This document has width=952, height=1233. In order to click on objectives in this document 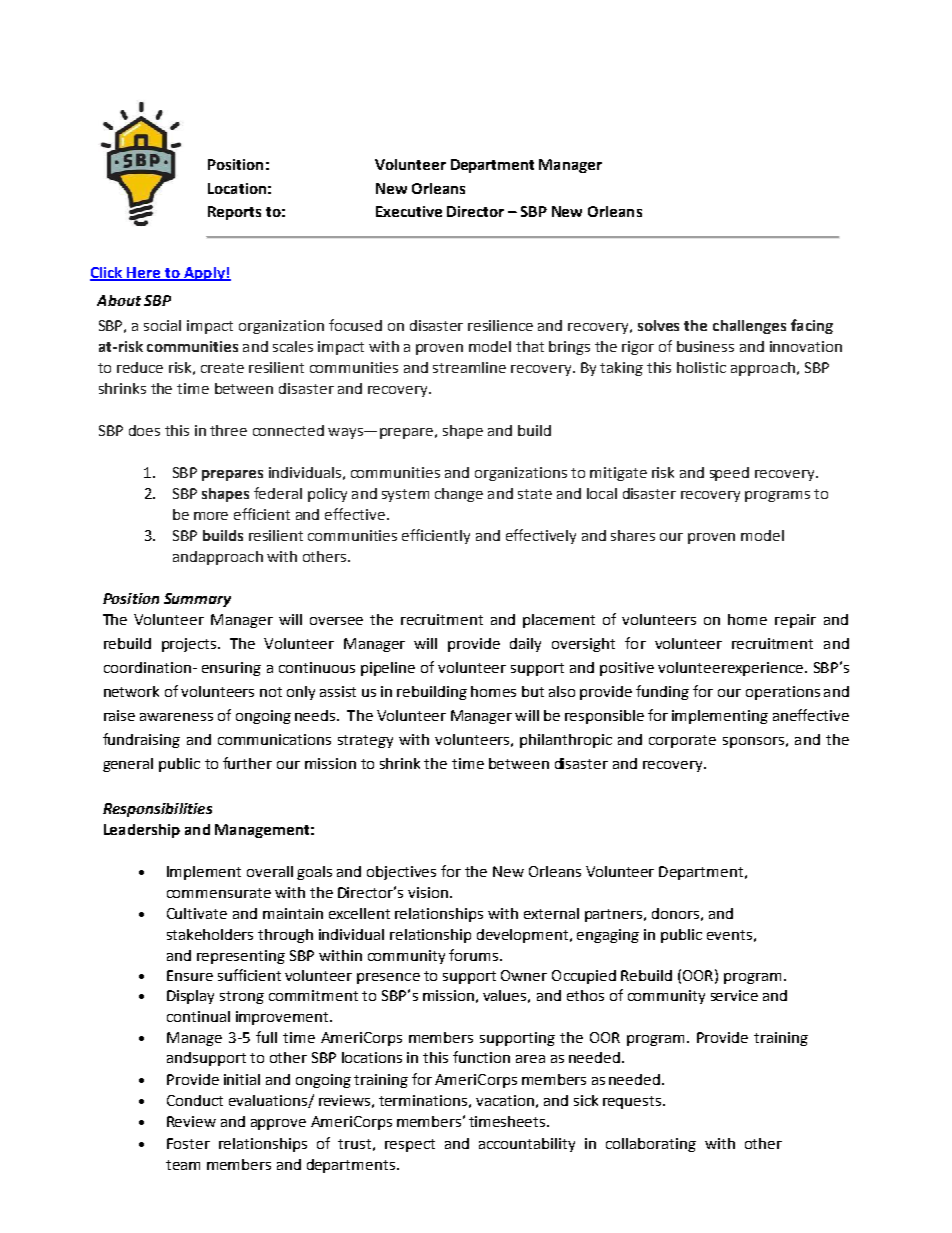, I will do `click(401, 873)`.
